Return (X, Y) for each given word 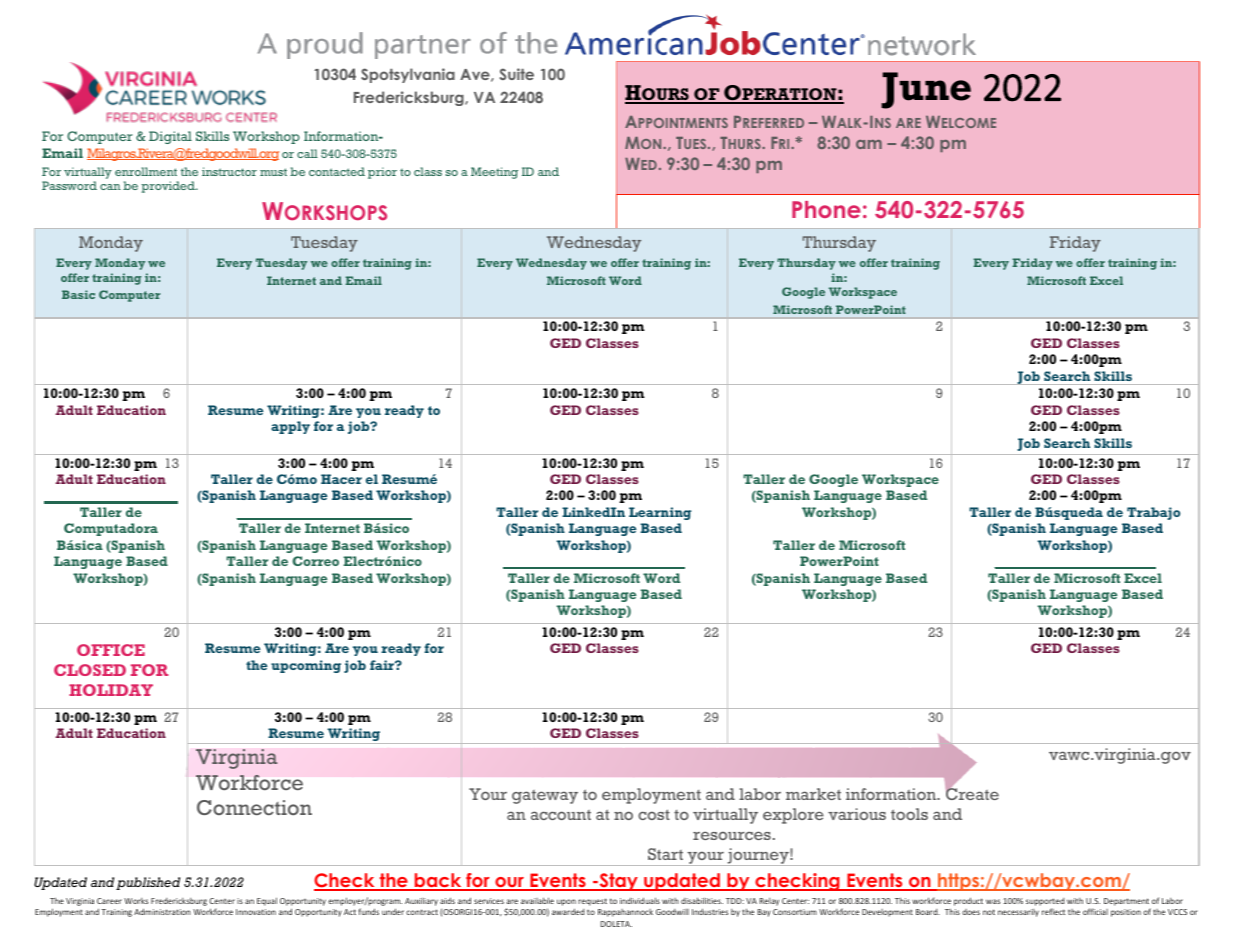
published (148, 883)
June (926, 90)
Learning (660, 513)
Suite (516, 74)
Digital (170, 137)
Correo (315, 561)
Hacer (341, 479)
